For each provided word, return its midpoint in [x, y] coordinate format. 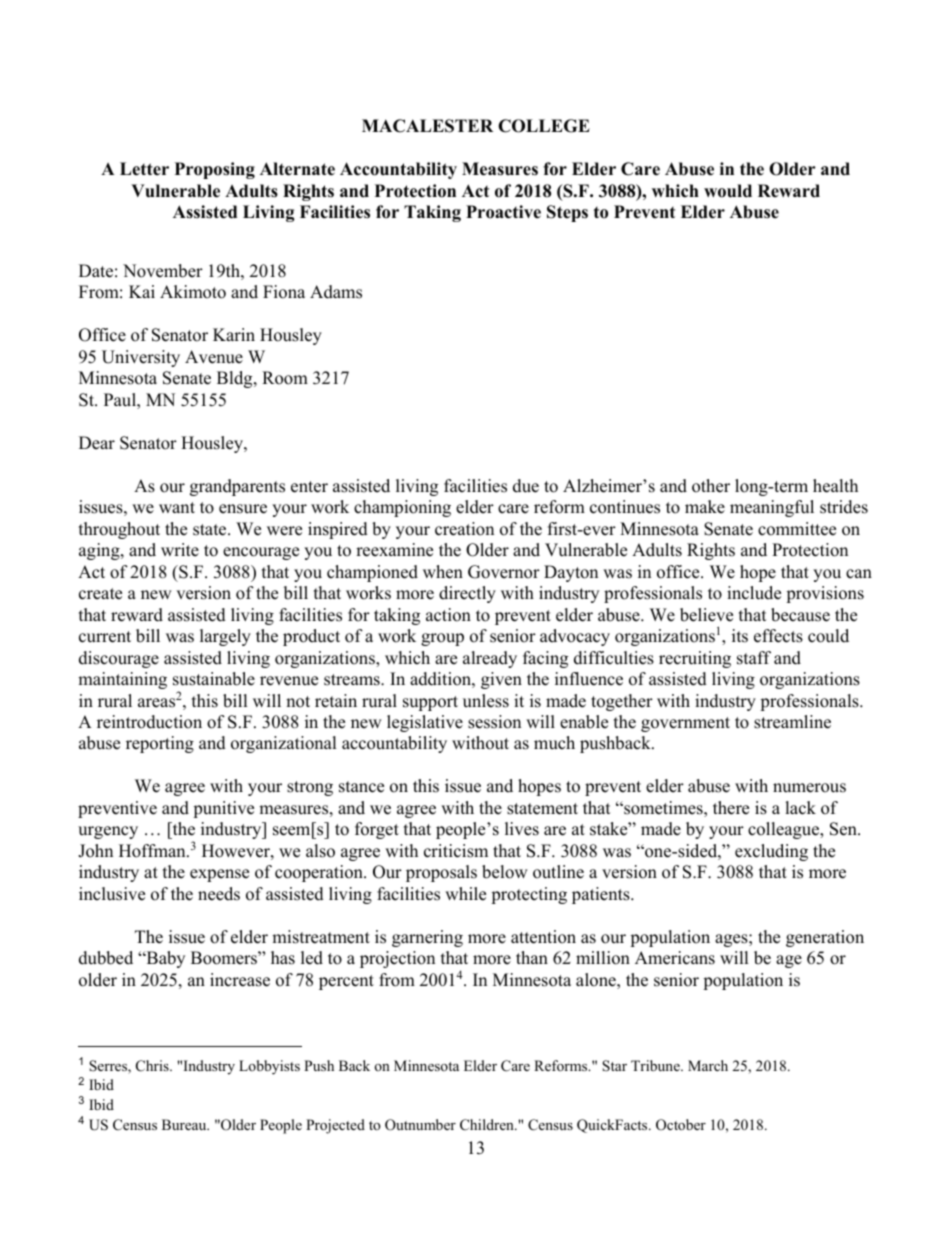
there [731, 808]
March [708, 1065]
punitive [223, 809]
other [711, 486]
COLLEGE [544, 126]
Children [488, 1125]
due [526, 486]
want [177, 507]
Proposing [215, 170]
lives [522, 829]
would [728, 191]
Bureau [185, 1124]
